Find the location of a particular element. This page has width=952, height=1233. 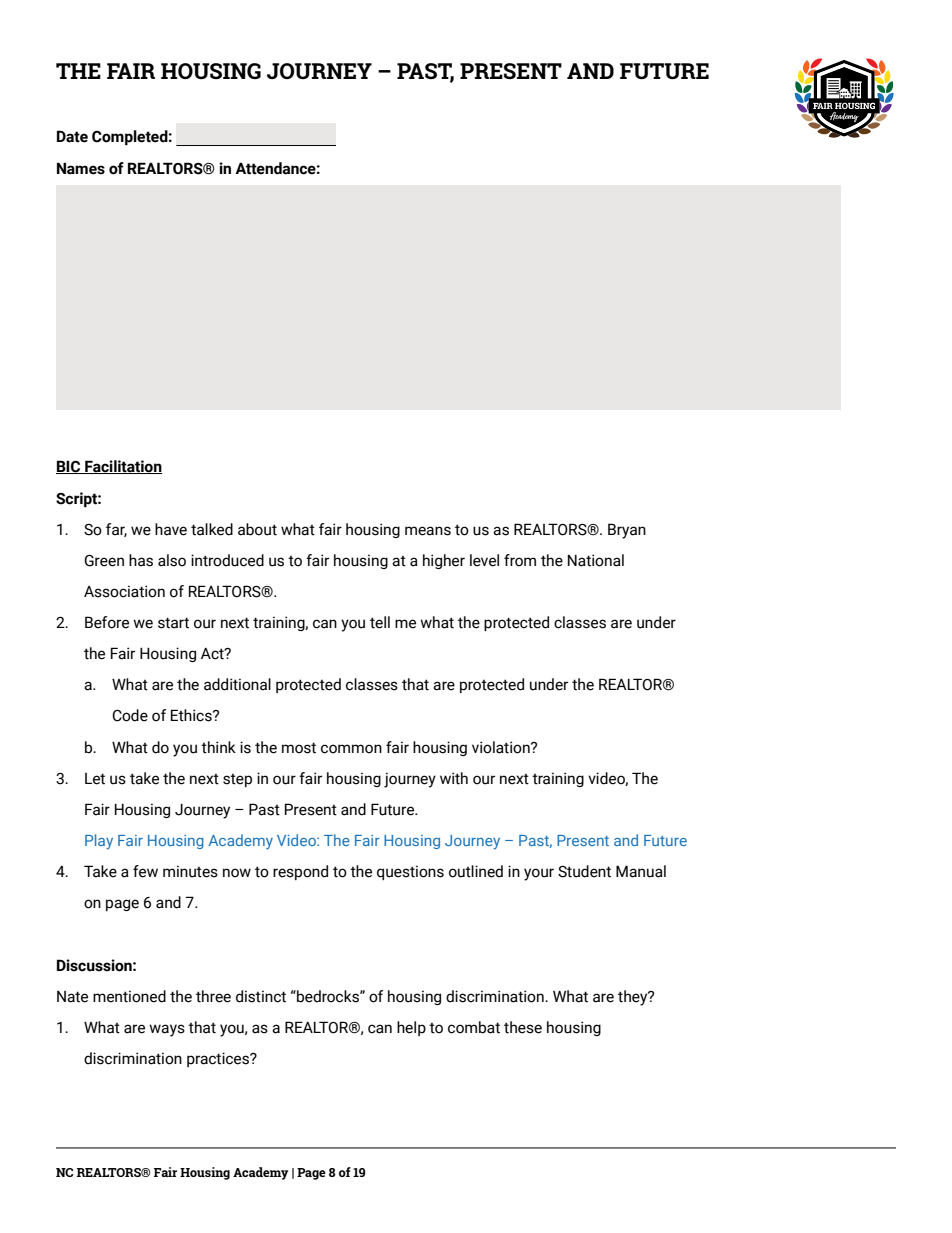

Date is located at coordinates (72, 136).
